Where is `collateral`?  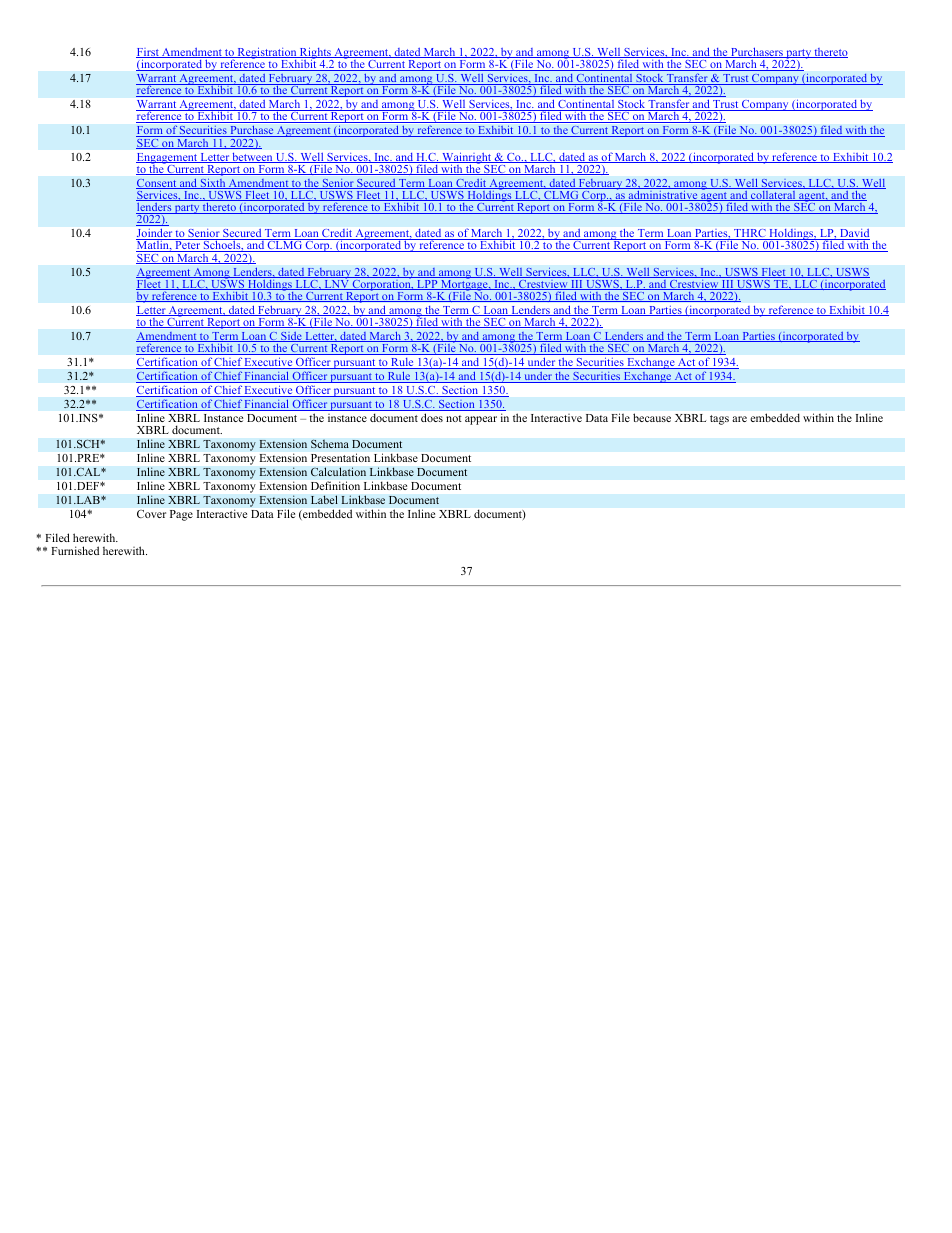
collateral is located at coordinates (773, 194).
